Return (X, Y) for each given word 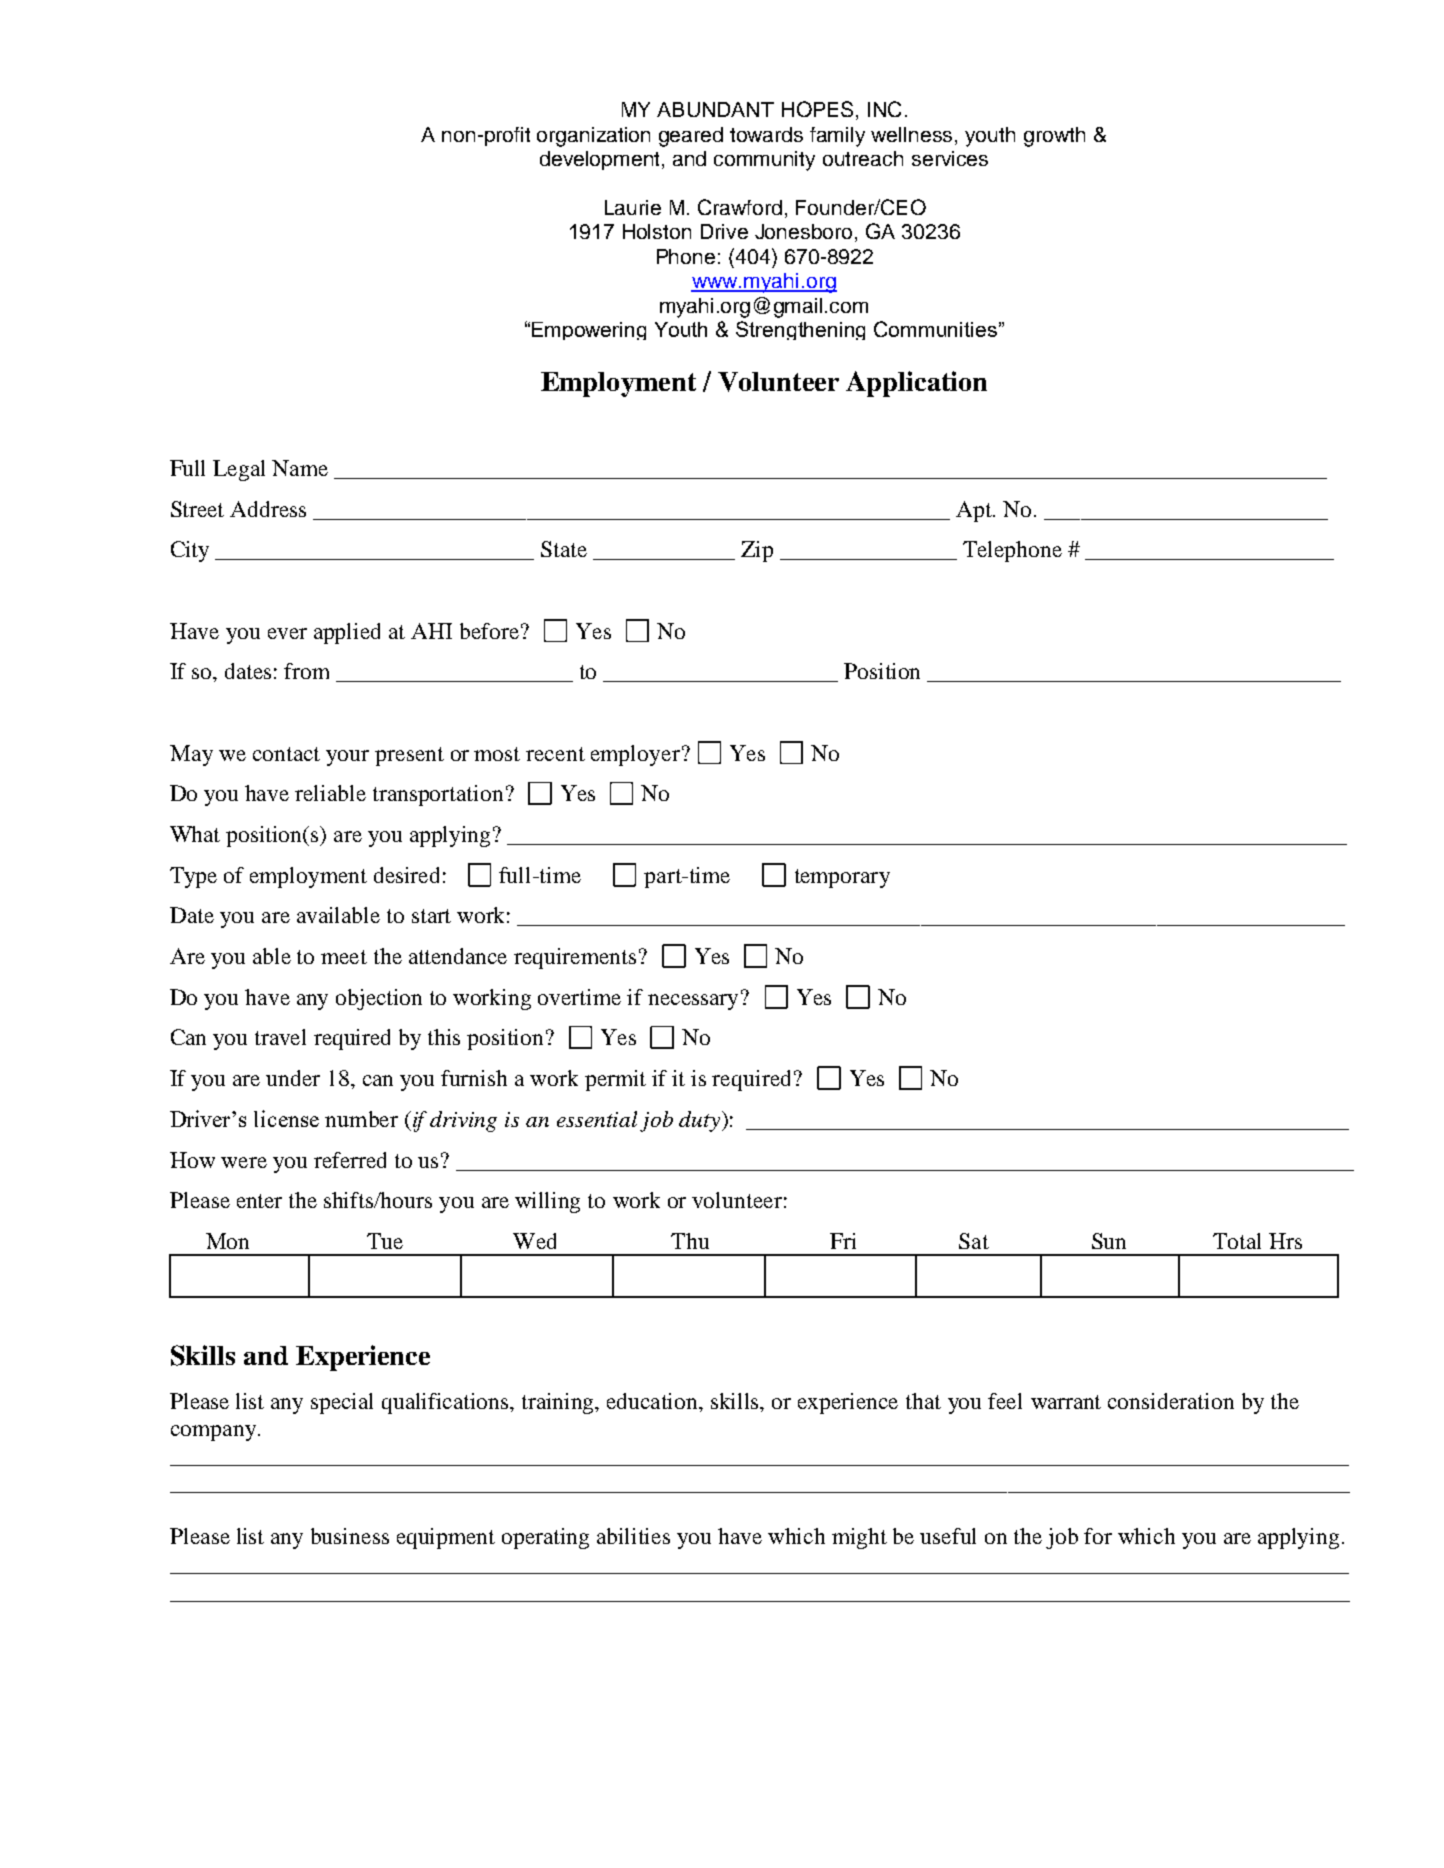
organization (593, 137)
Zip (757, 551)
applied (347, 633)
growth (1054, 137)
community (764, 161)
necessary (695, 1001)
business (350, 1536)
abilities (633, 1536)
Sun (1109, 1241)
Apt (975, 511)
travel (280, 1037)
